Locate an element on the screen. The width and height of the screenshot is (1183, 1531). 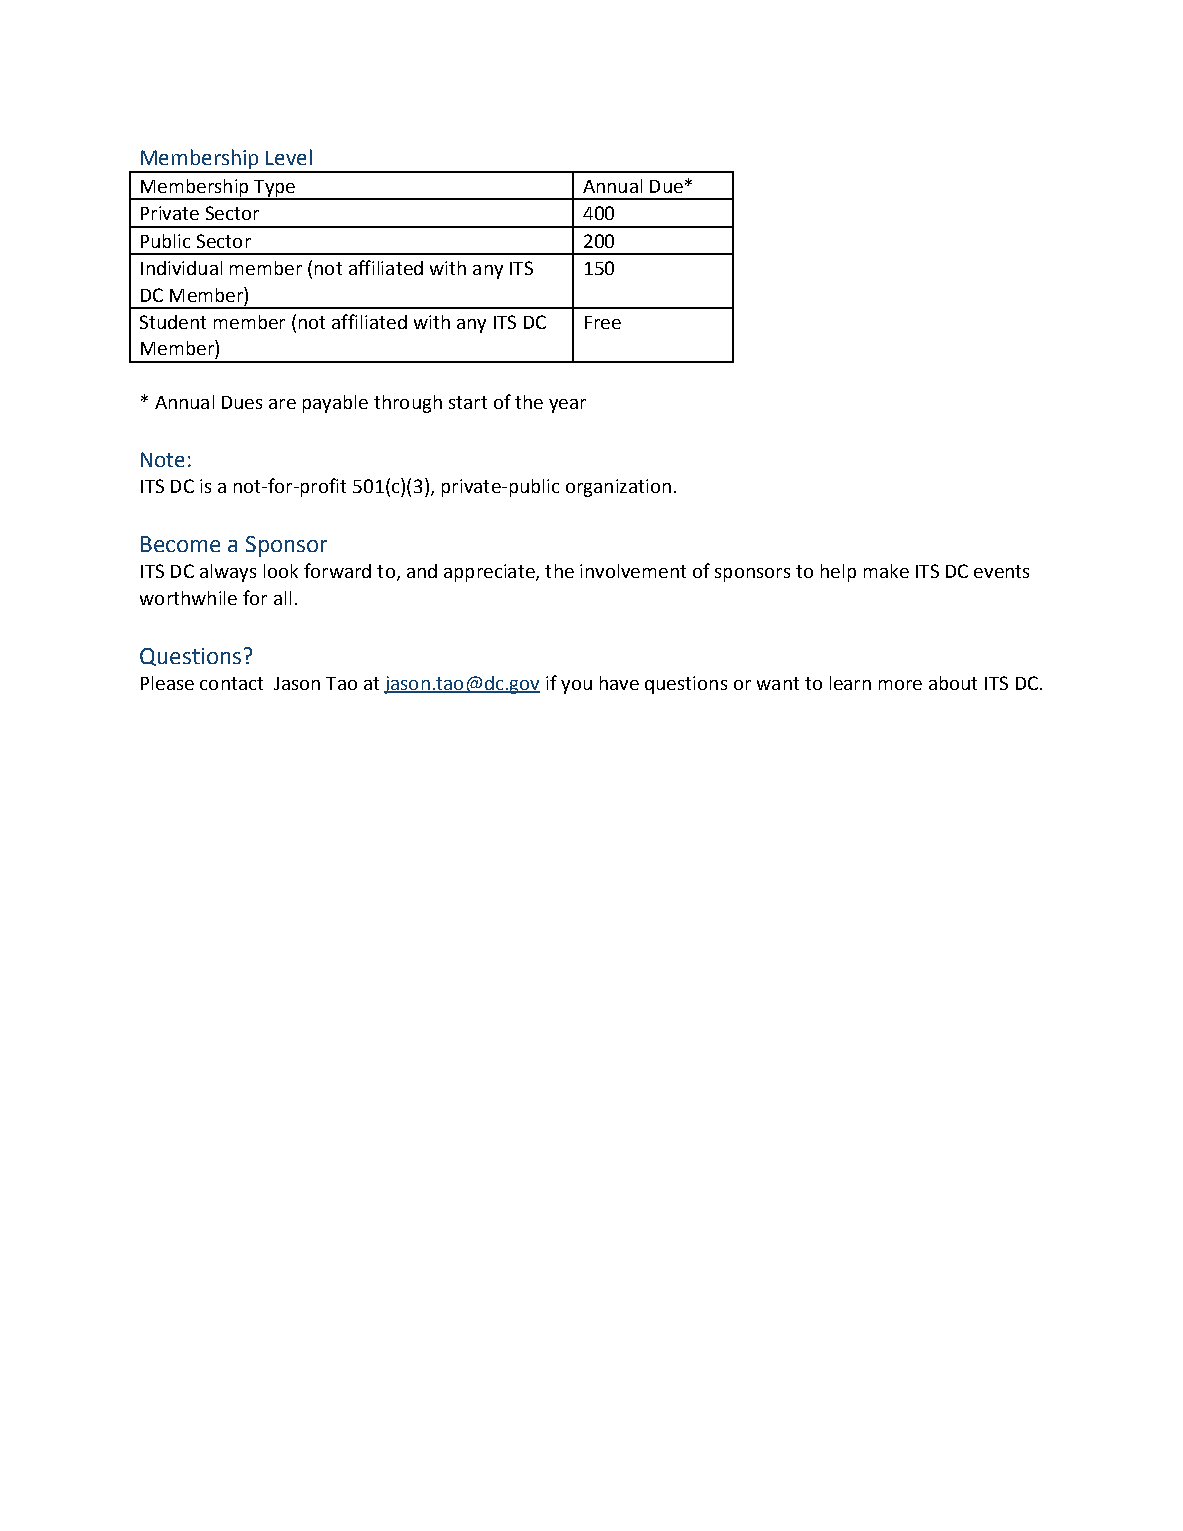
Level is located at coordinates (289, 157).
